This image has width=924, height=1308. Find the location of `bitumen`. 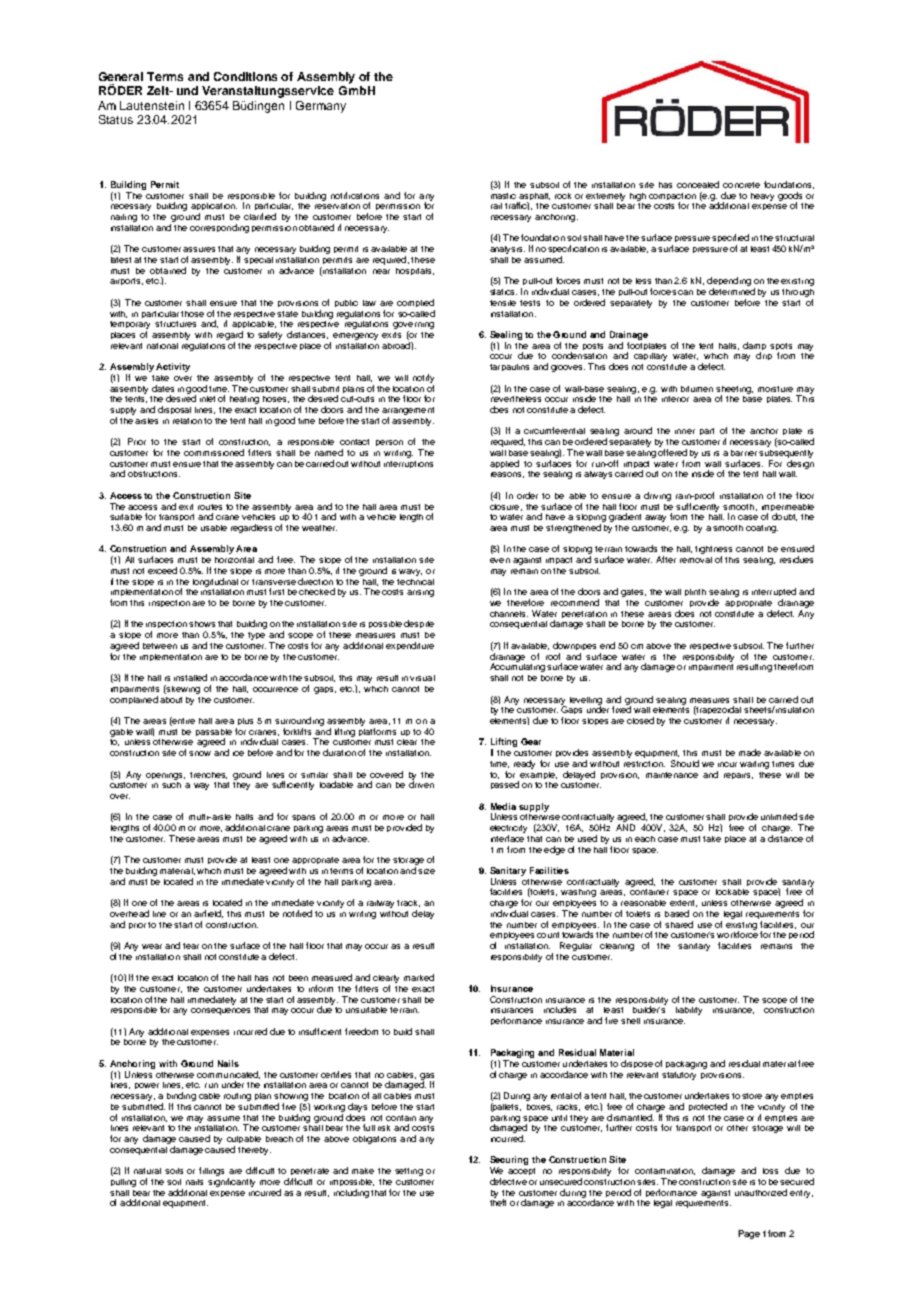

bitumen is located at coordinates (697, 389).
